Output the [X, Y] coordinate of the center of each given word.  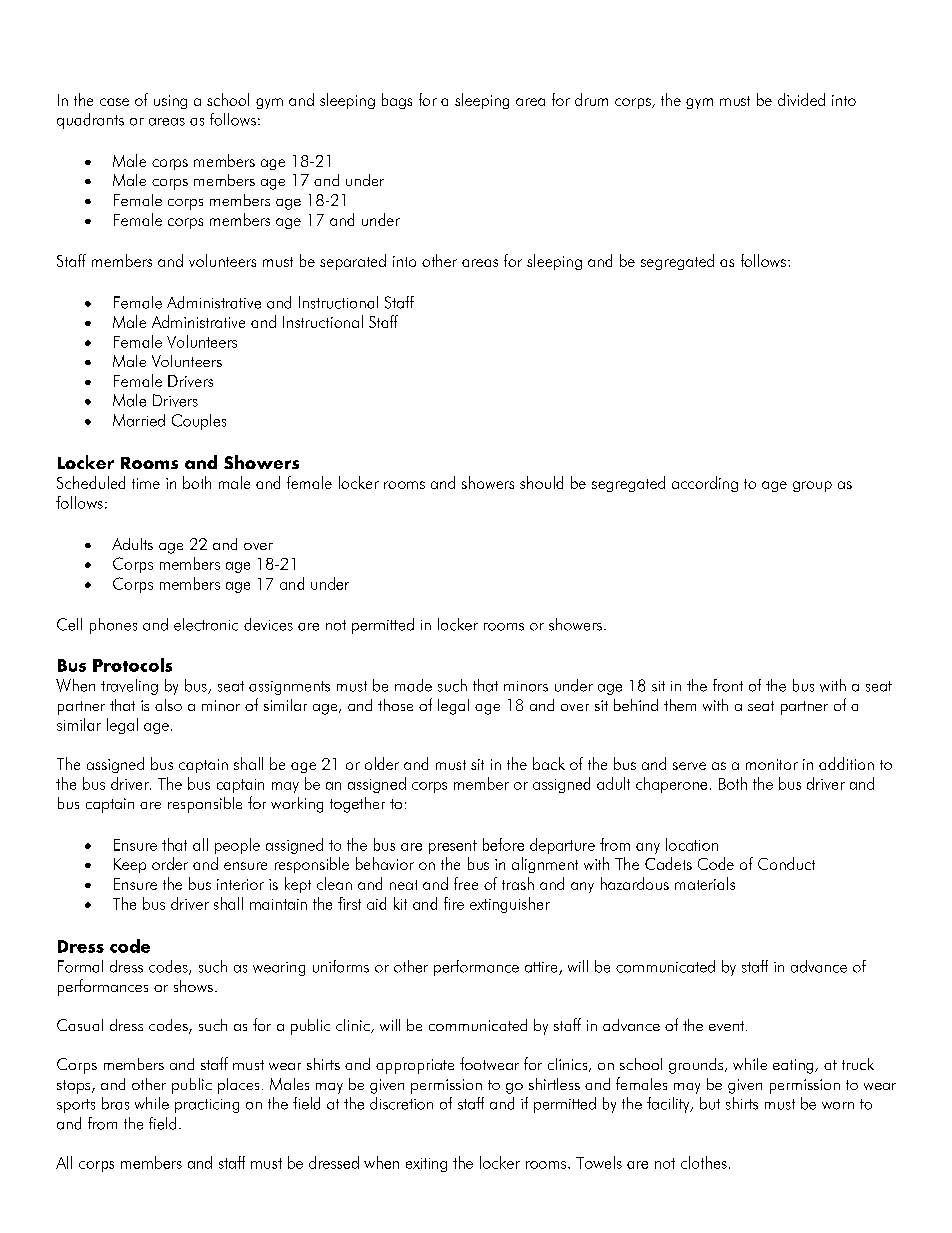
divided [801, 99]
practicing [207, 1106]
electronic [206, 624]
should [541, 482]
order [170, 863]
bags [397, 101]
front [728, 685]
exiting [426, 1165]
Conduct [786, 863]
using [170, 102]
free [466, 883]
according [705, 484]
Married [139, 420]
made [413, 685]
